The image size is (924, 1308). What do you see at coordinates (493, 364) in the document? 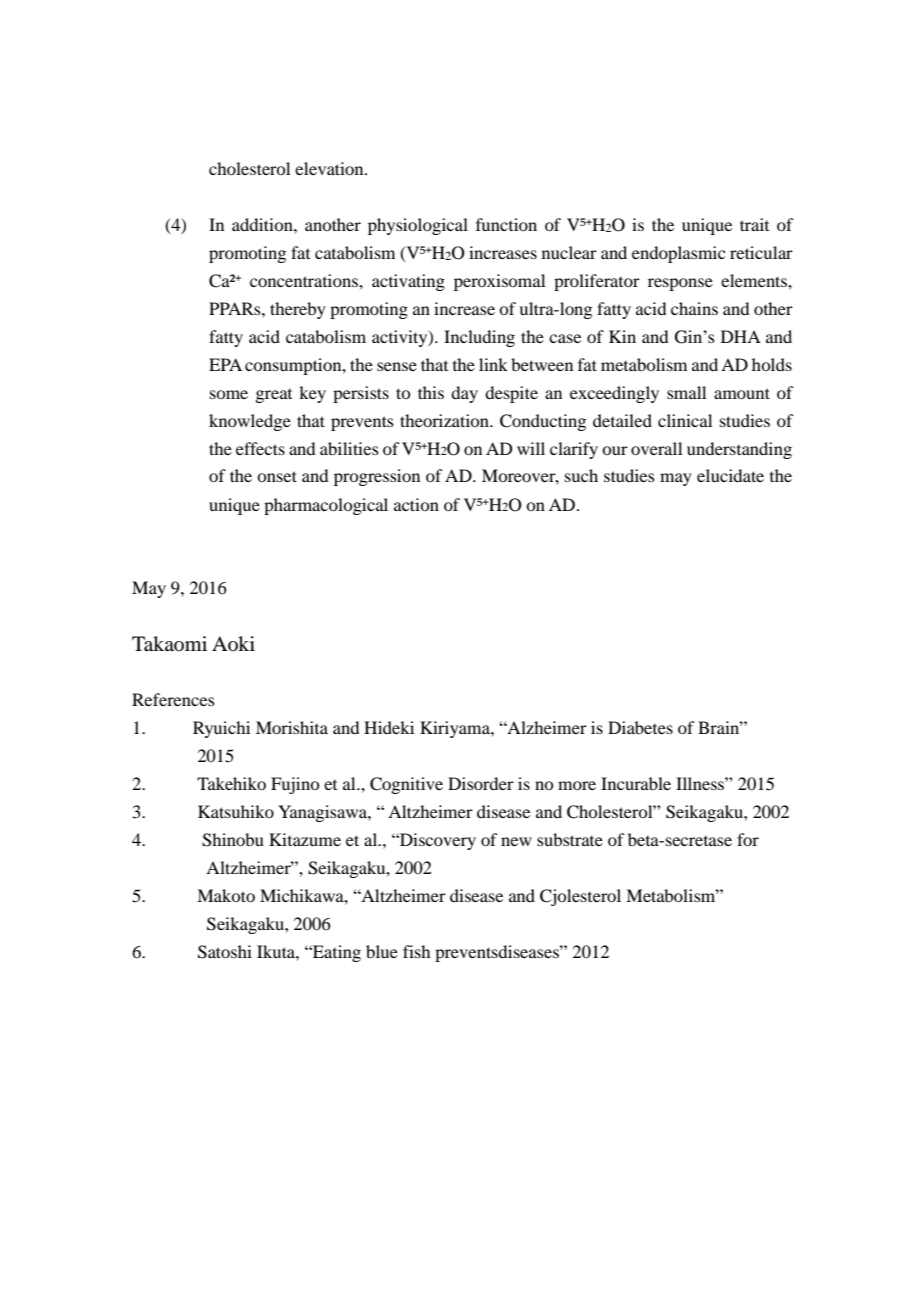
I see `link` at bounding box center [493, 364].
